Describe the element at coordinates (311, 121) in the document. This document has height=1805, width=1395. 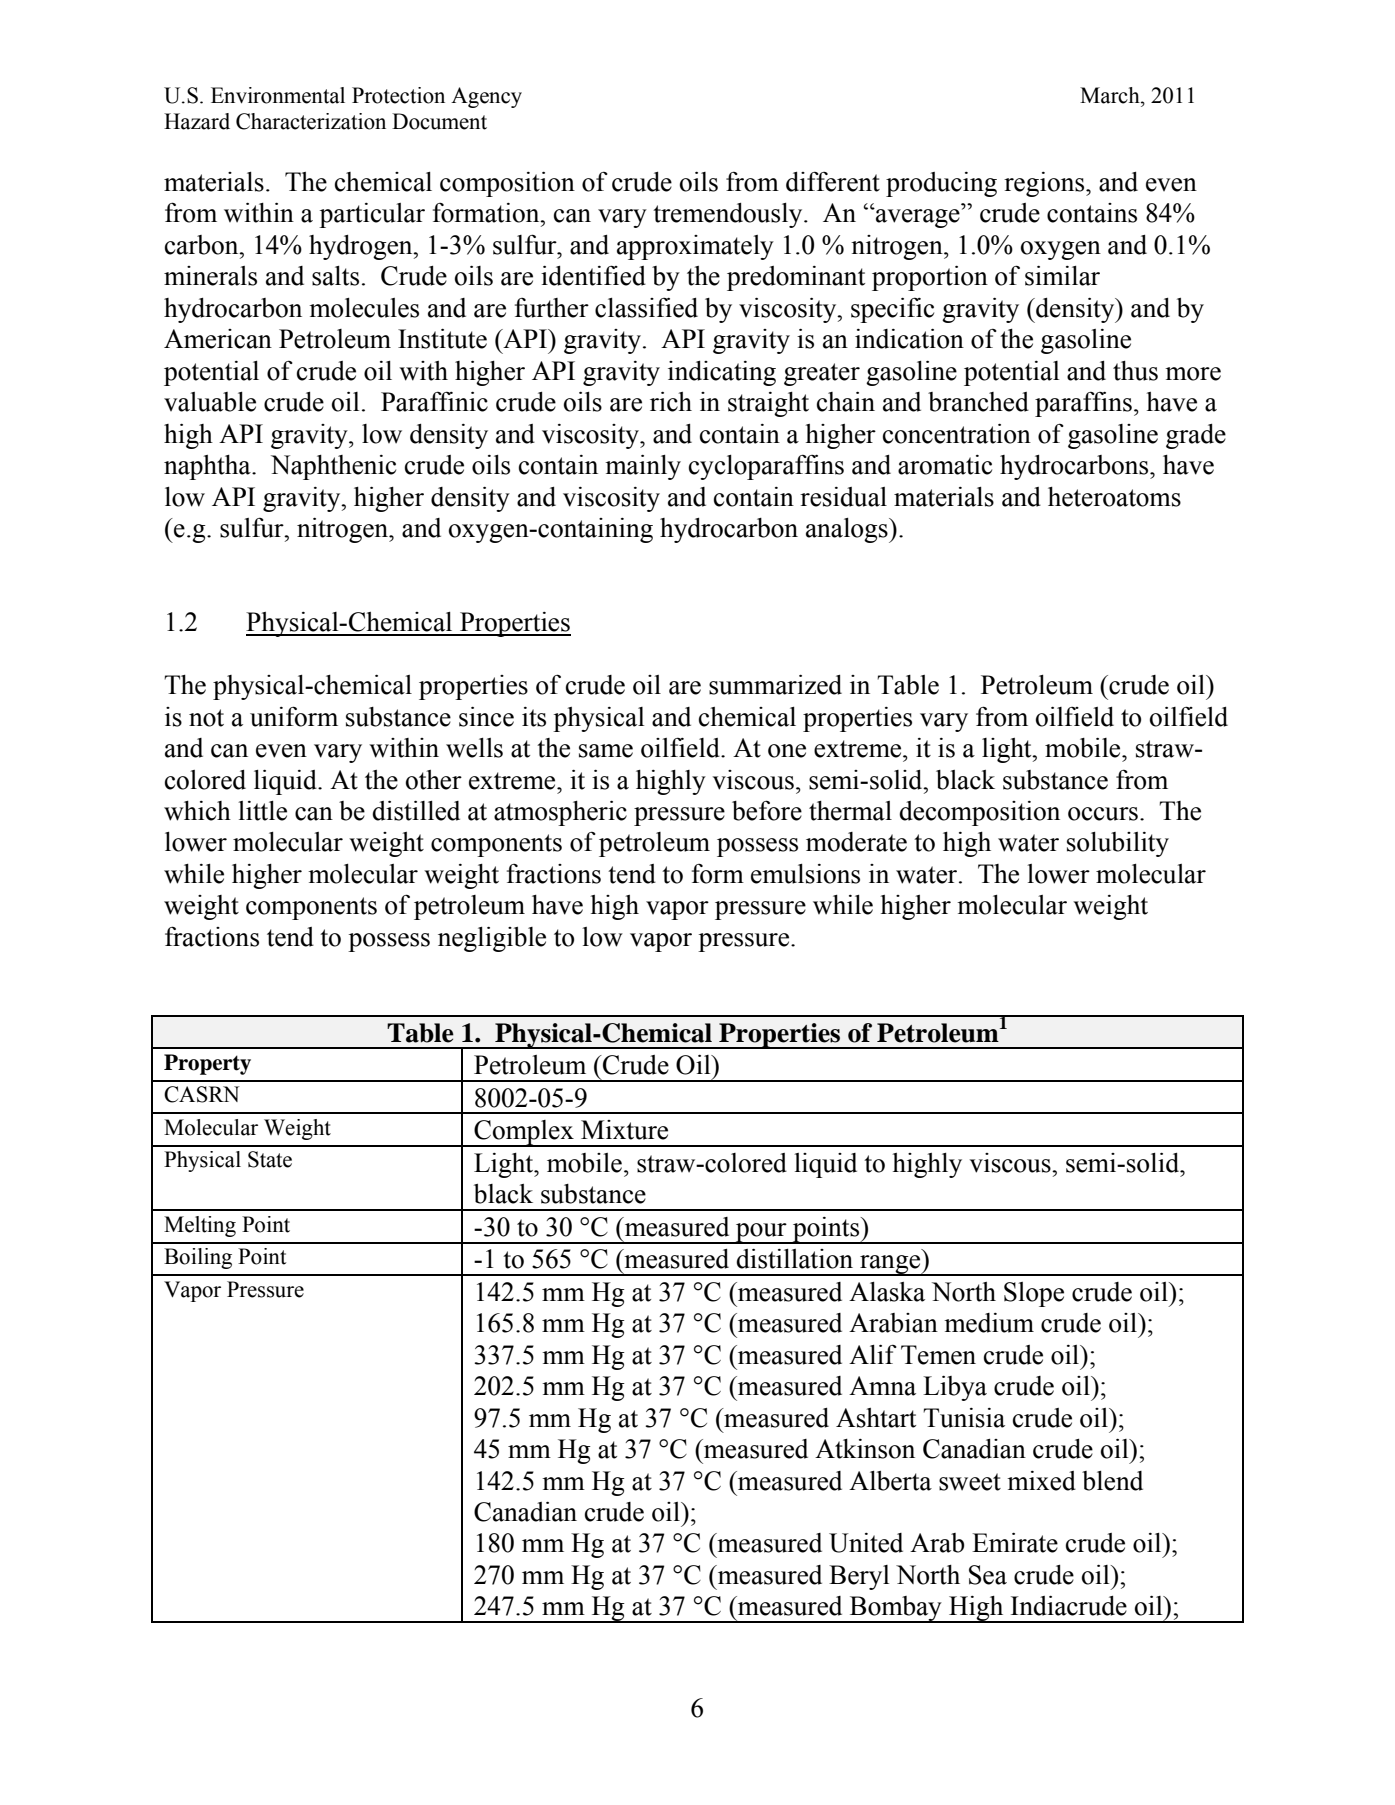
I see `Characterization` at that location.
